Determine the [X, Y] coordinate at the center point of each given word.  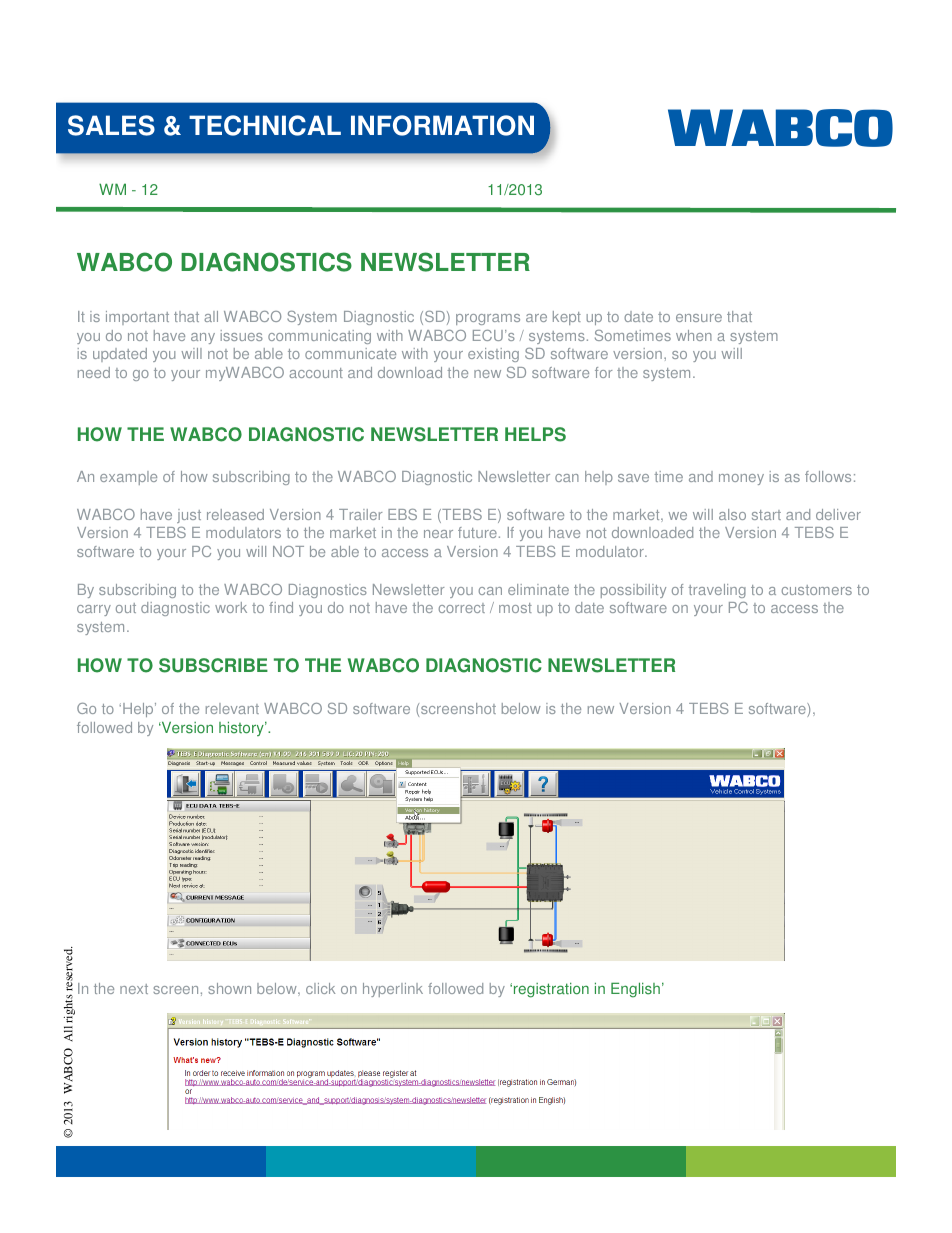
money [741, 479]
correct [462, 608]
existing [493, 355]
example [128, 478]
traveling [717, 591]
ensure [699, 318]
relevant [232, 708]
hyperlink [393, 990]
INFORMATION [442, 125]
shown [229, 988]
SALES [111, 125]
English [635, 990]
